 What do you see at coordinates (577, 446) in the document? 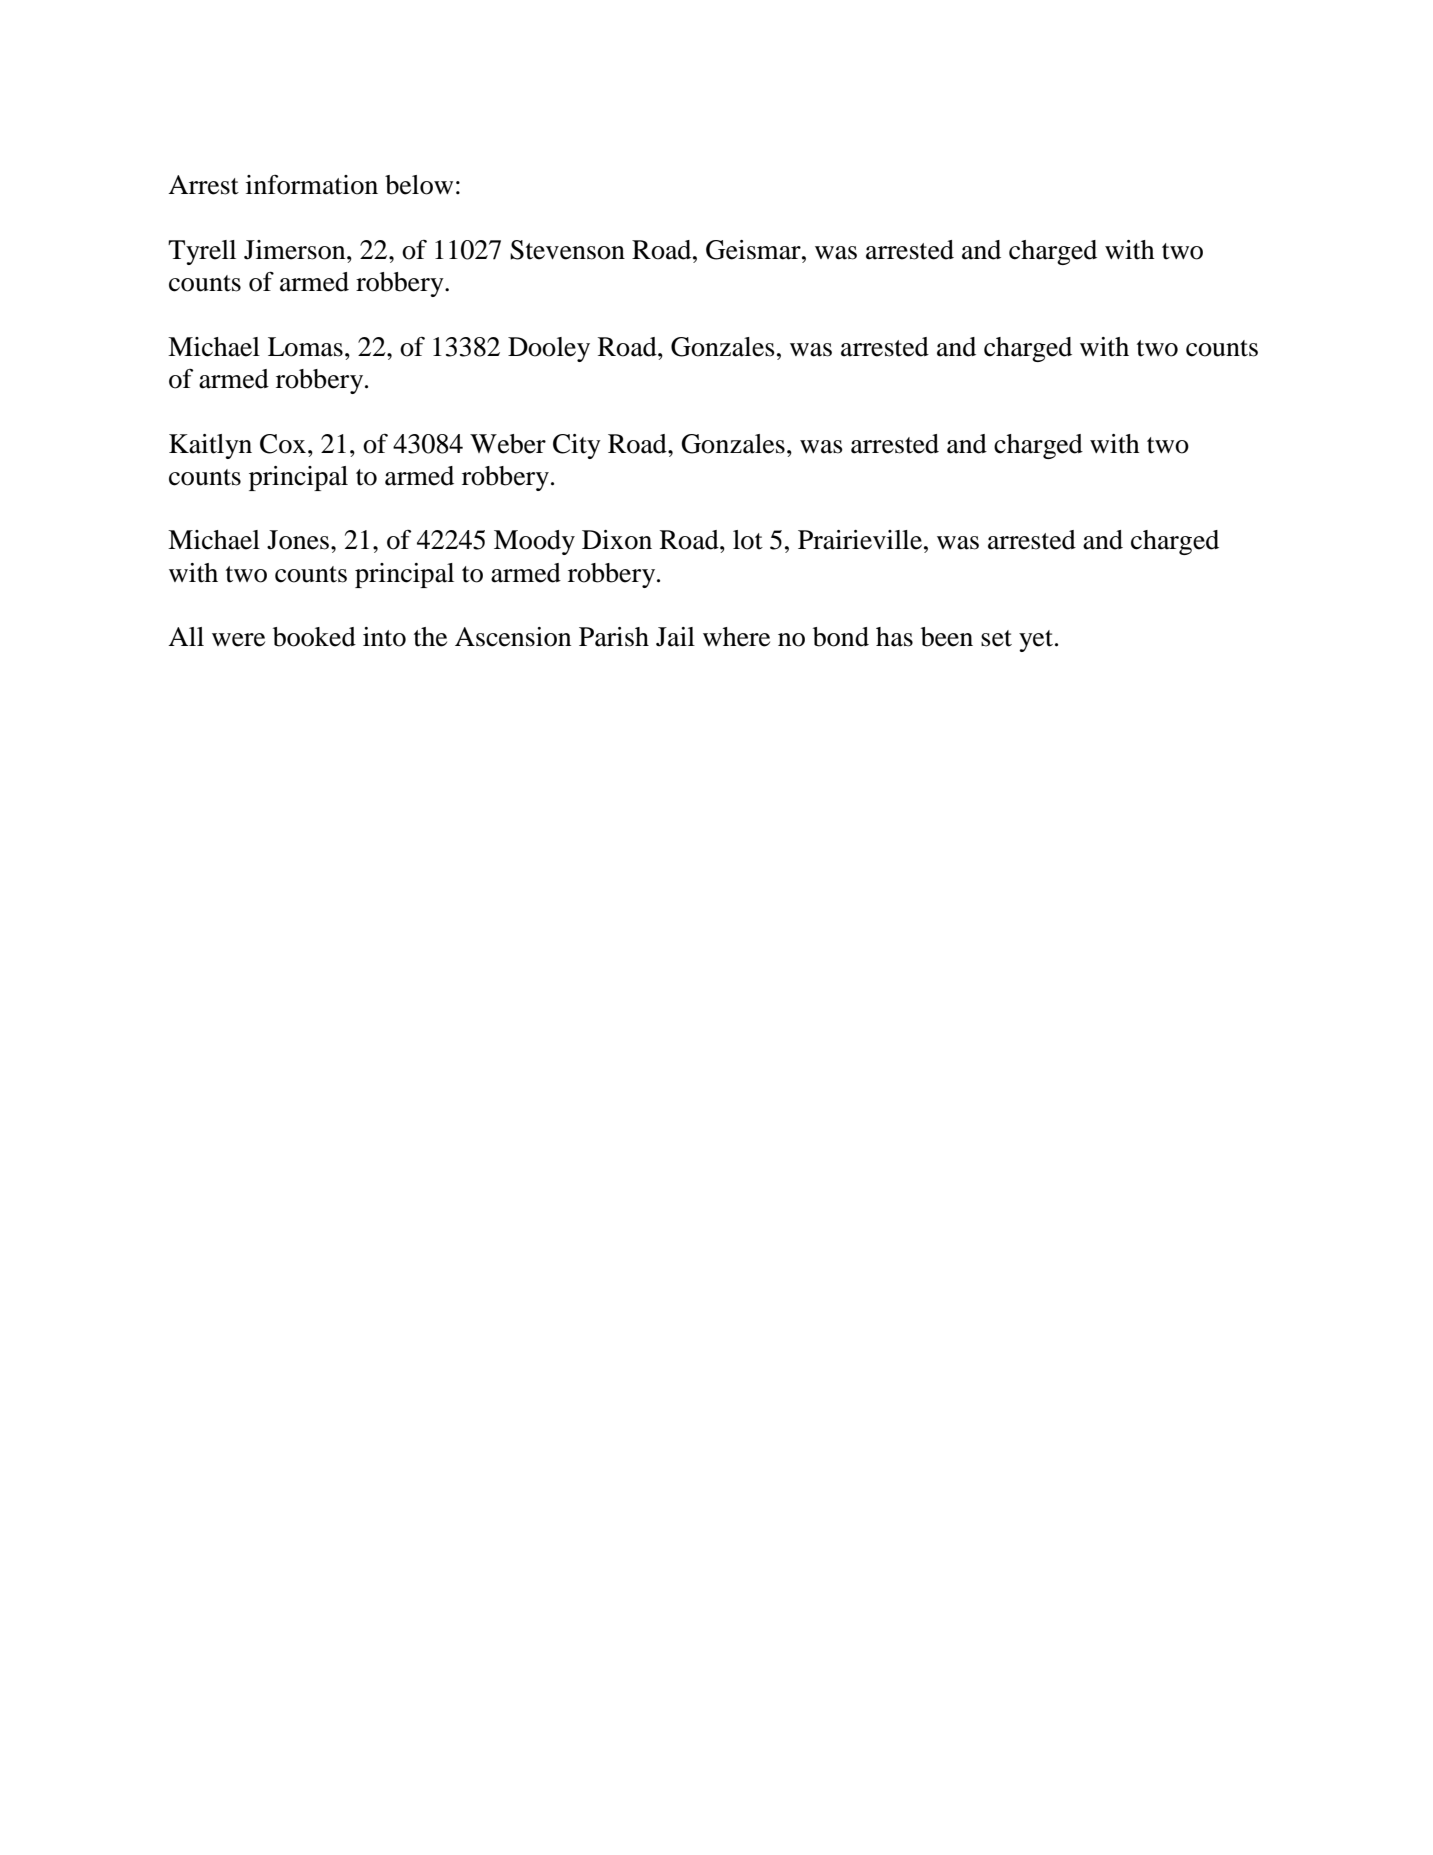
I see `City` at bounding box center [577, 446].
